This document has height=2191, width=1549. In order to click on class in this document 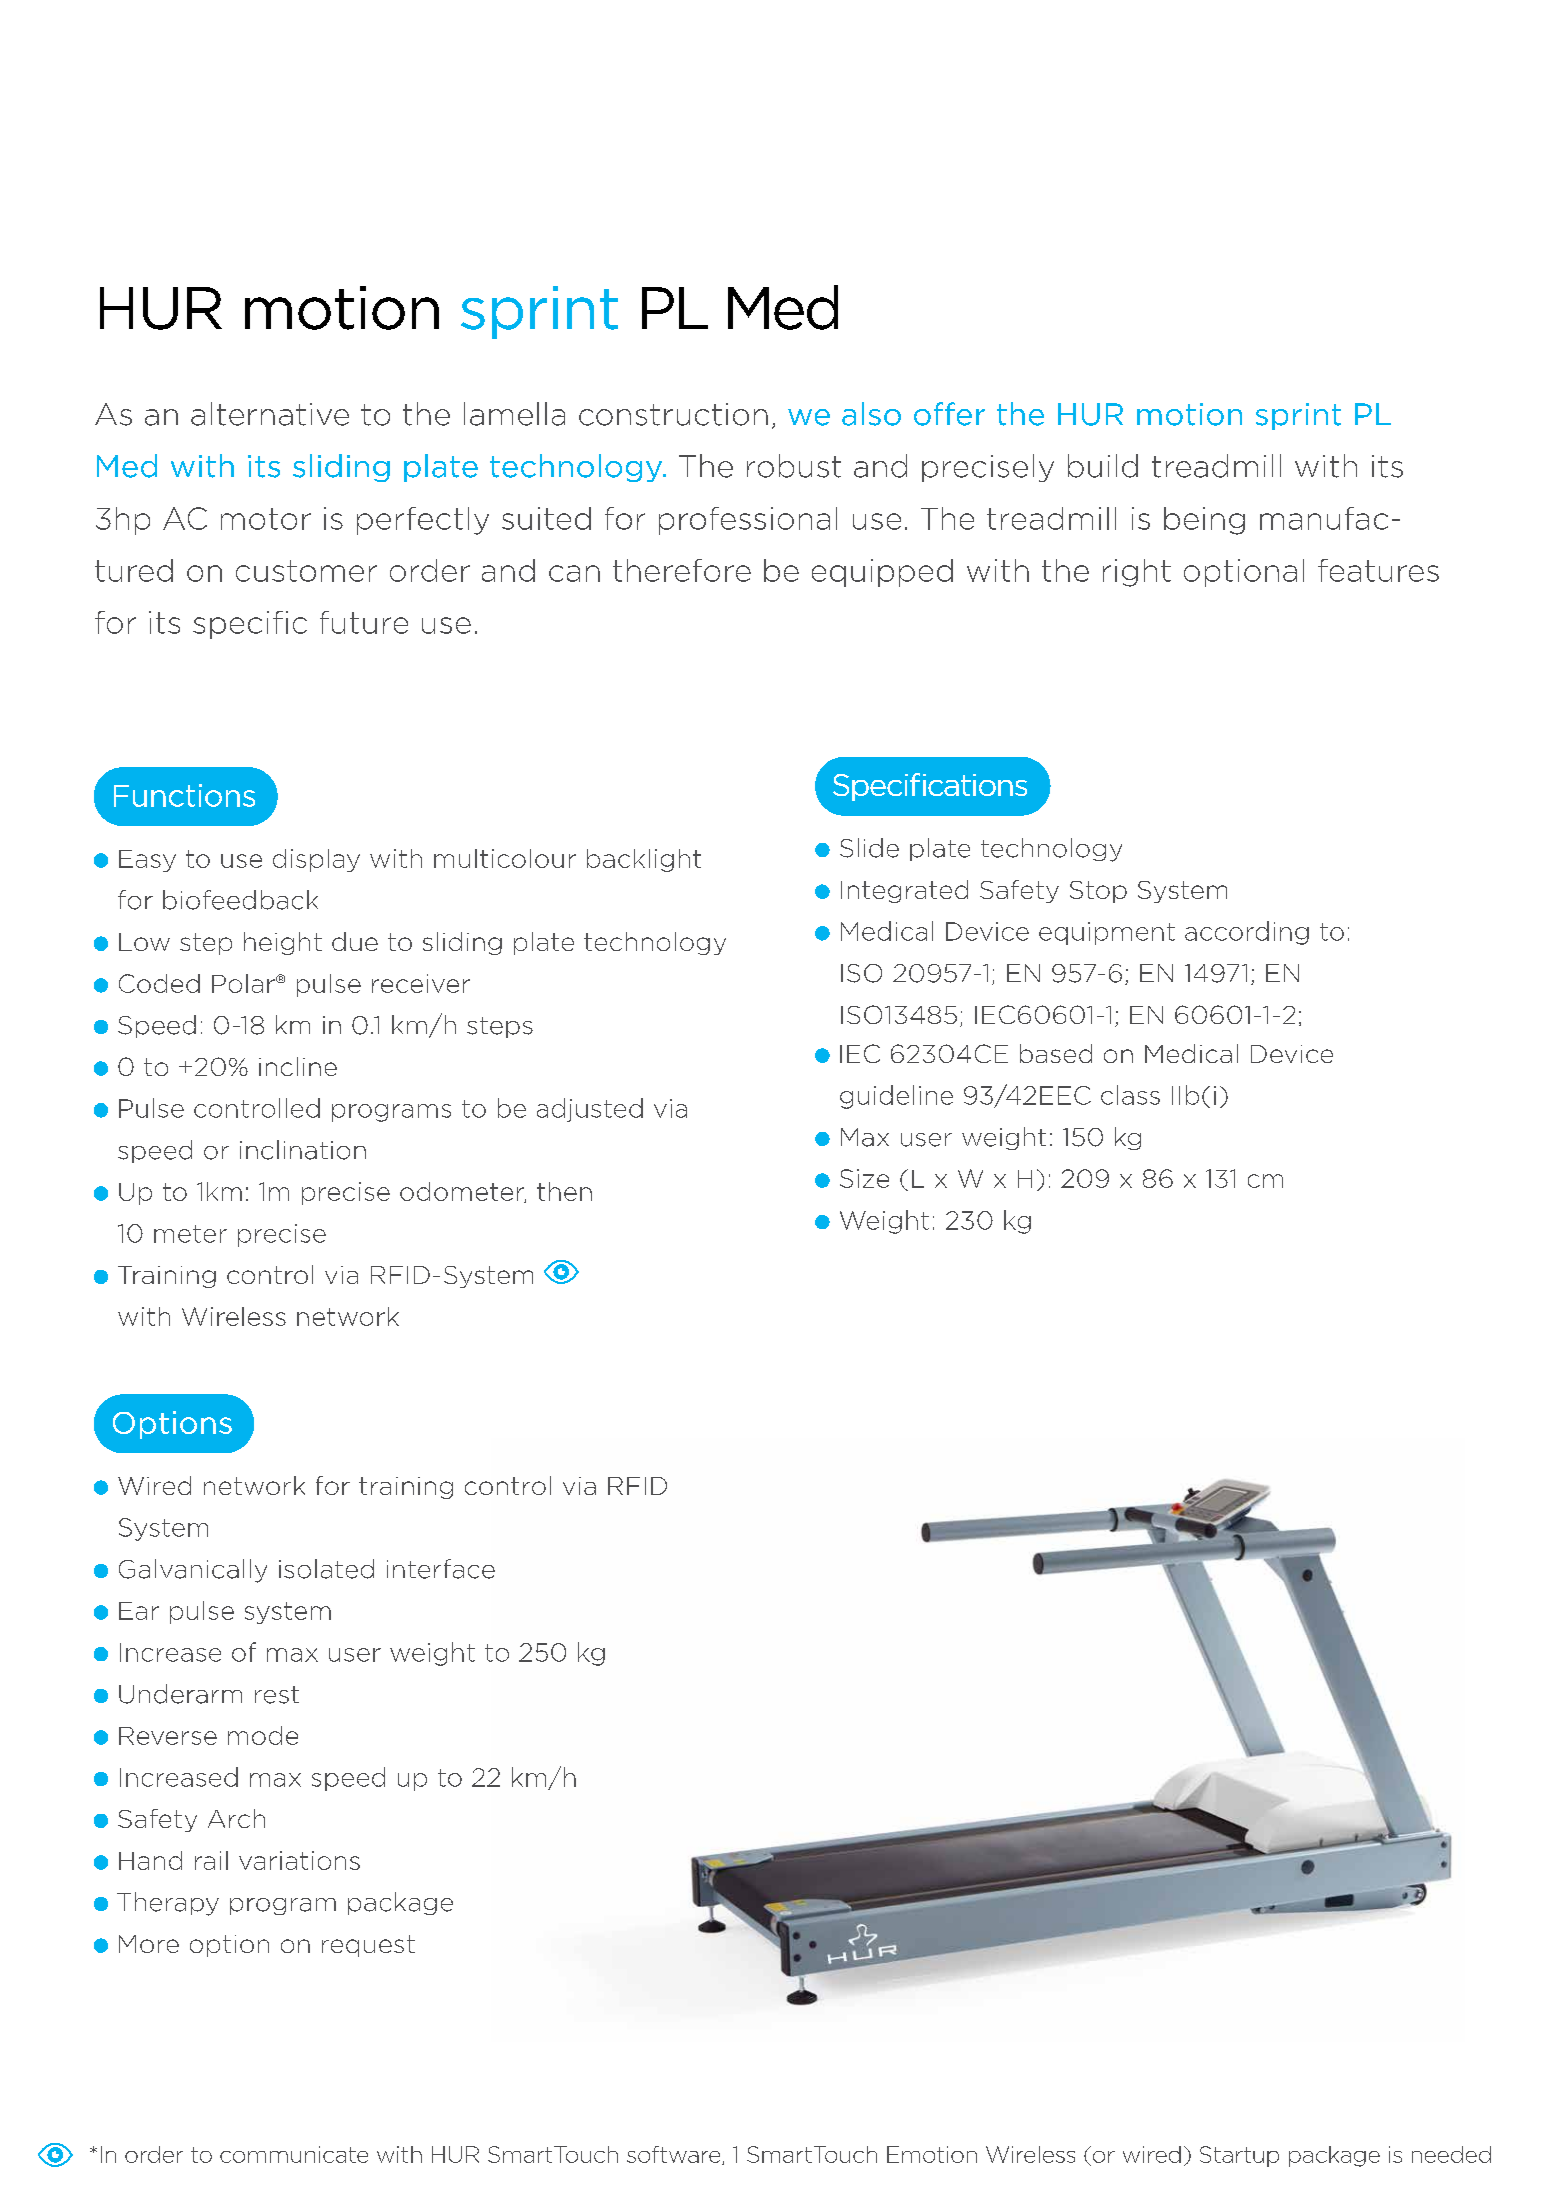, I will do `click(1130, 1095)`.
